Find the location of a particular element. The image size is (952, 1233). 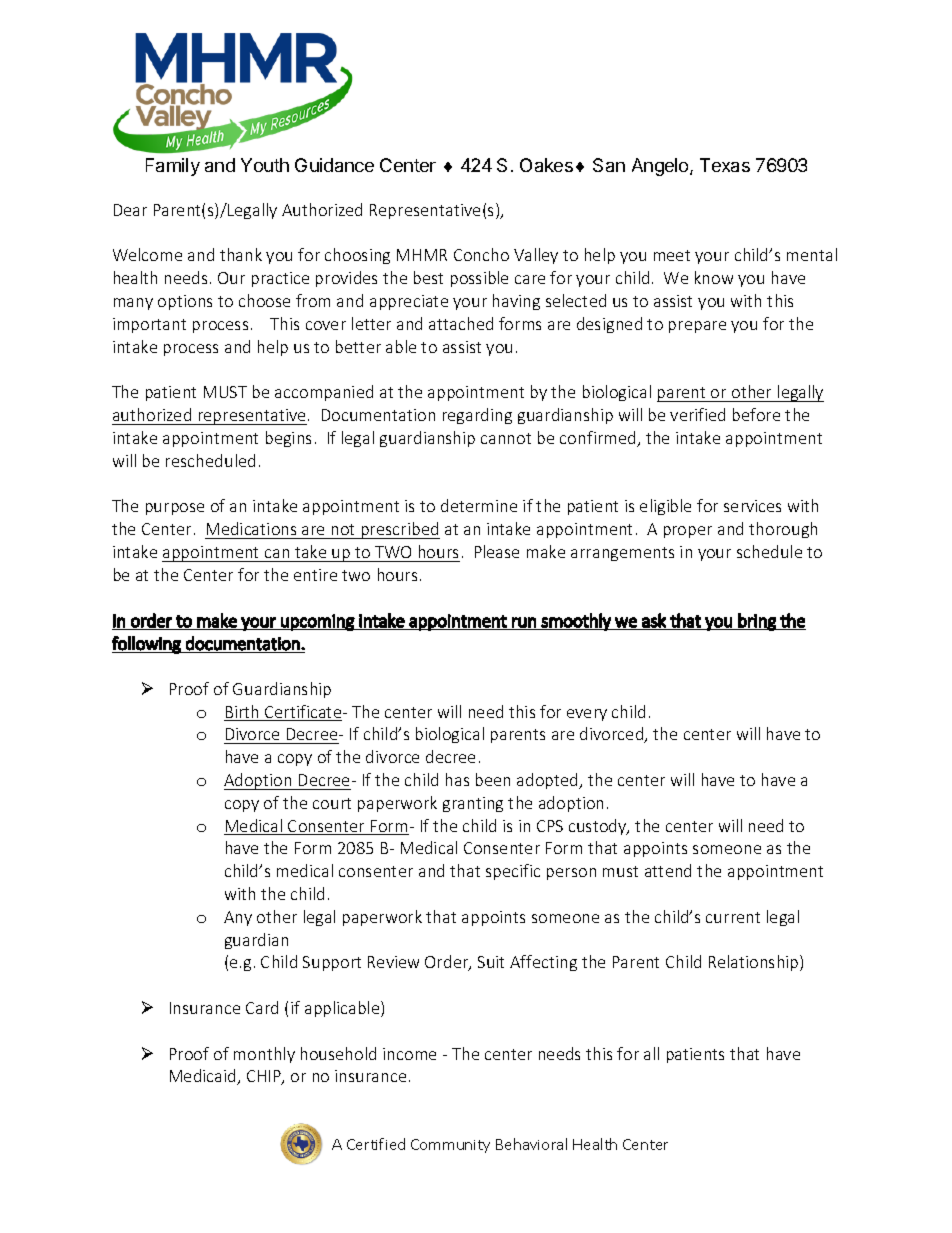

Family is located at coordinates (173, 167).
